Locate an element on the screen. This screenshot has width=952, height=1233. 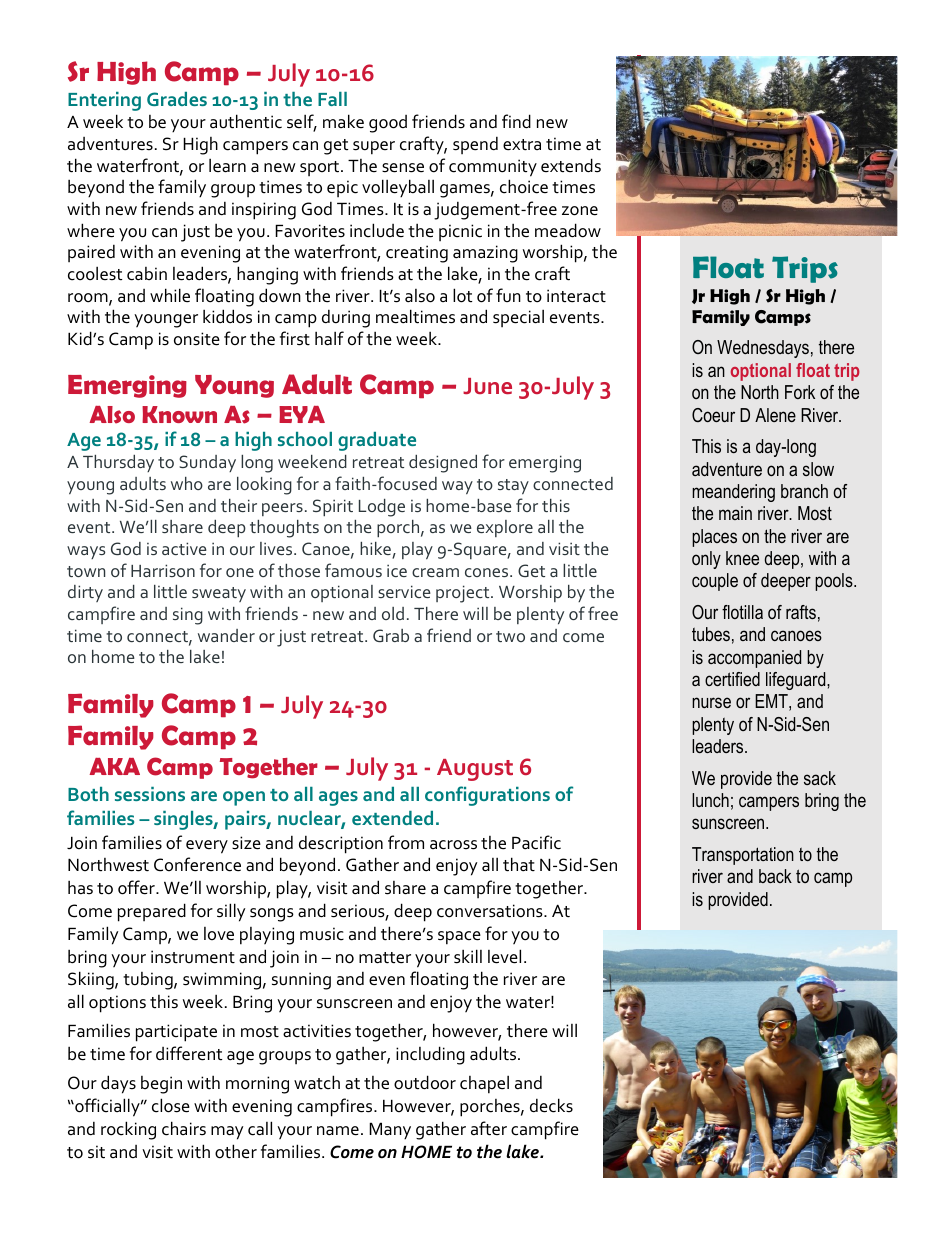
decks is located at coordinates (551, 1105).
